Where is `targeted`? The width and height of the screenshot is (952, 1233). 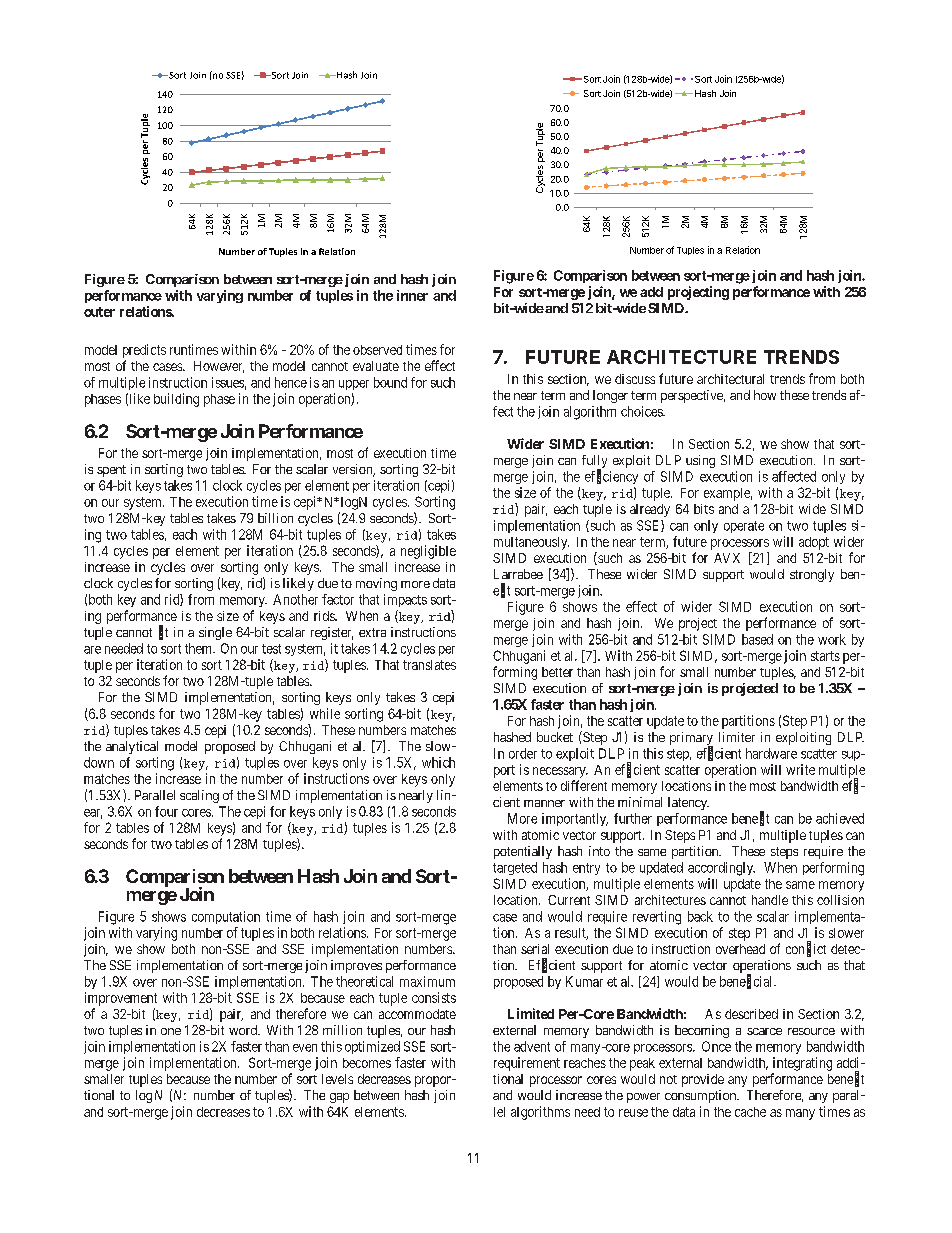
targeted is located at coordinates (515, 868).
